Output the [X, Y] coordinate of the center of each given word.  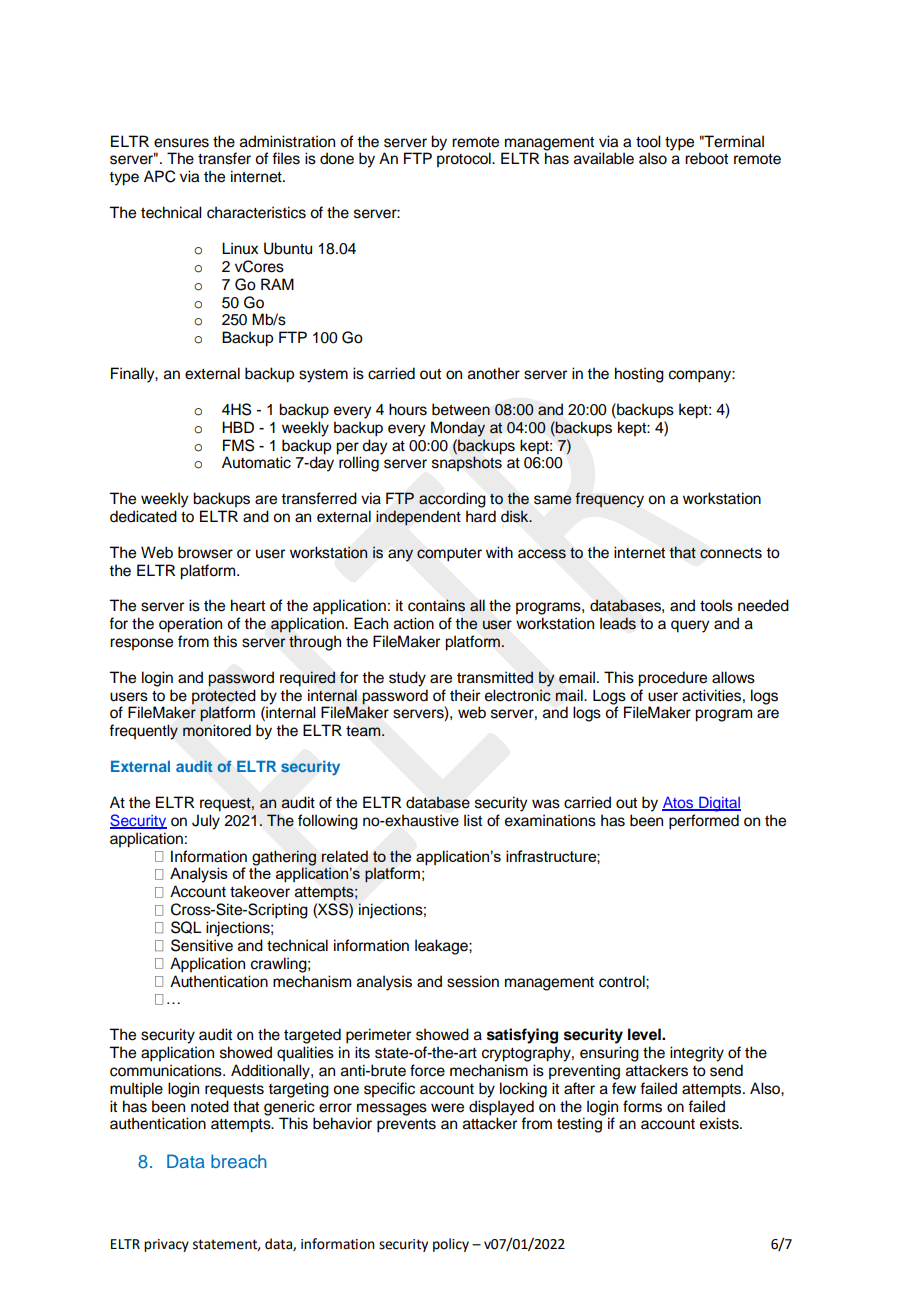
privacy [166, 1245]
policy [451, 1245]
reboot [706, 158]
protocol [465, 160]
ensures [181, 143]
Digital [719, 804]
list [473, 820]
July [206, 822]
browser [205, 552]
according [452, 500]
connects [731, 553]
